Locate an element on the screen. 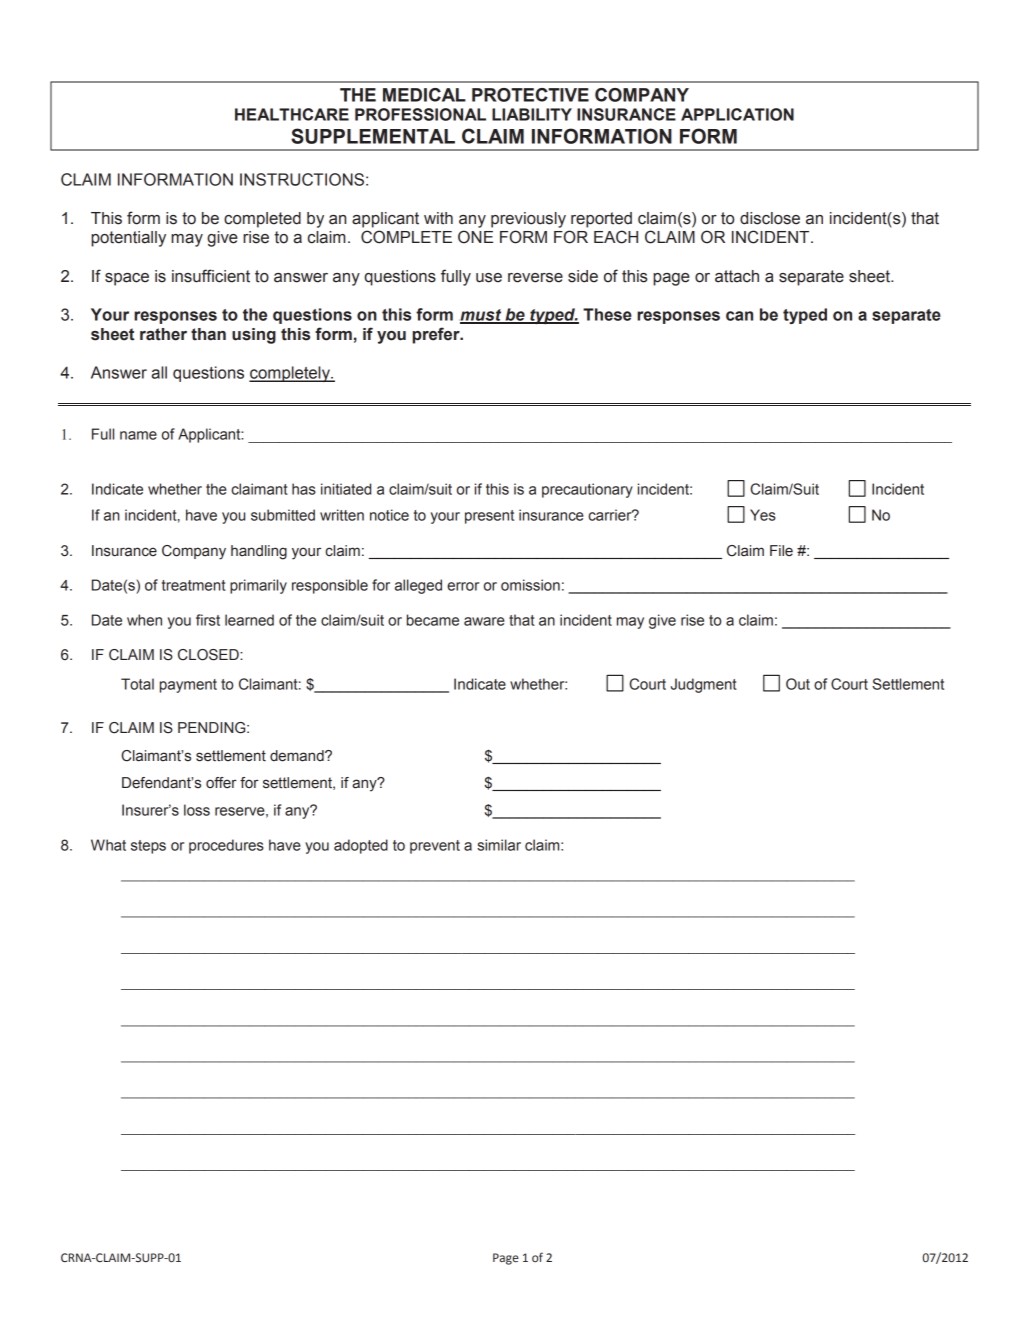  PROFESSIONAL is located at coordinates (420, 114).
